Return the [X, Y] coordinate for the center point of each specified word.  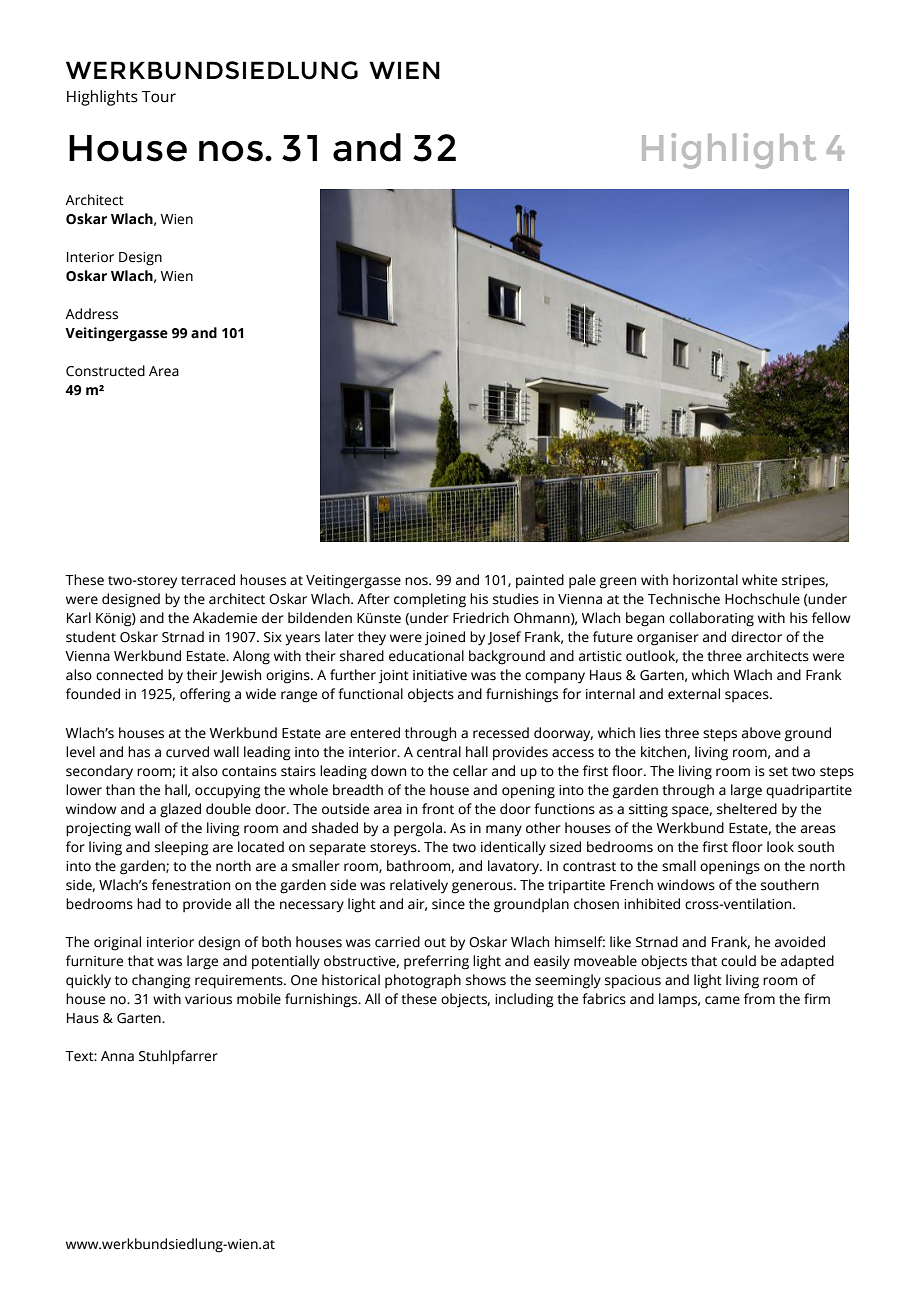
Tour [159, 97]
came [722, 1000]
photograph [423, 981]
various [208, 999]
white [759, 580]
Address [91, 314]
